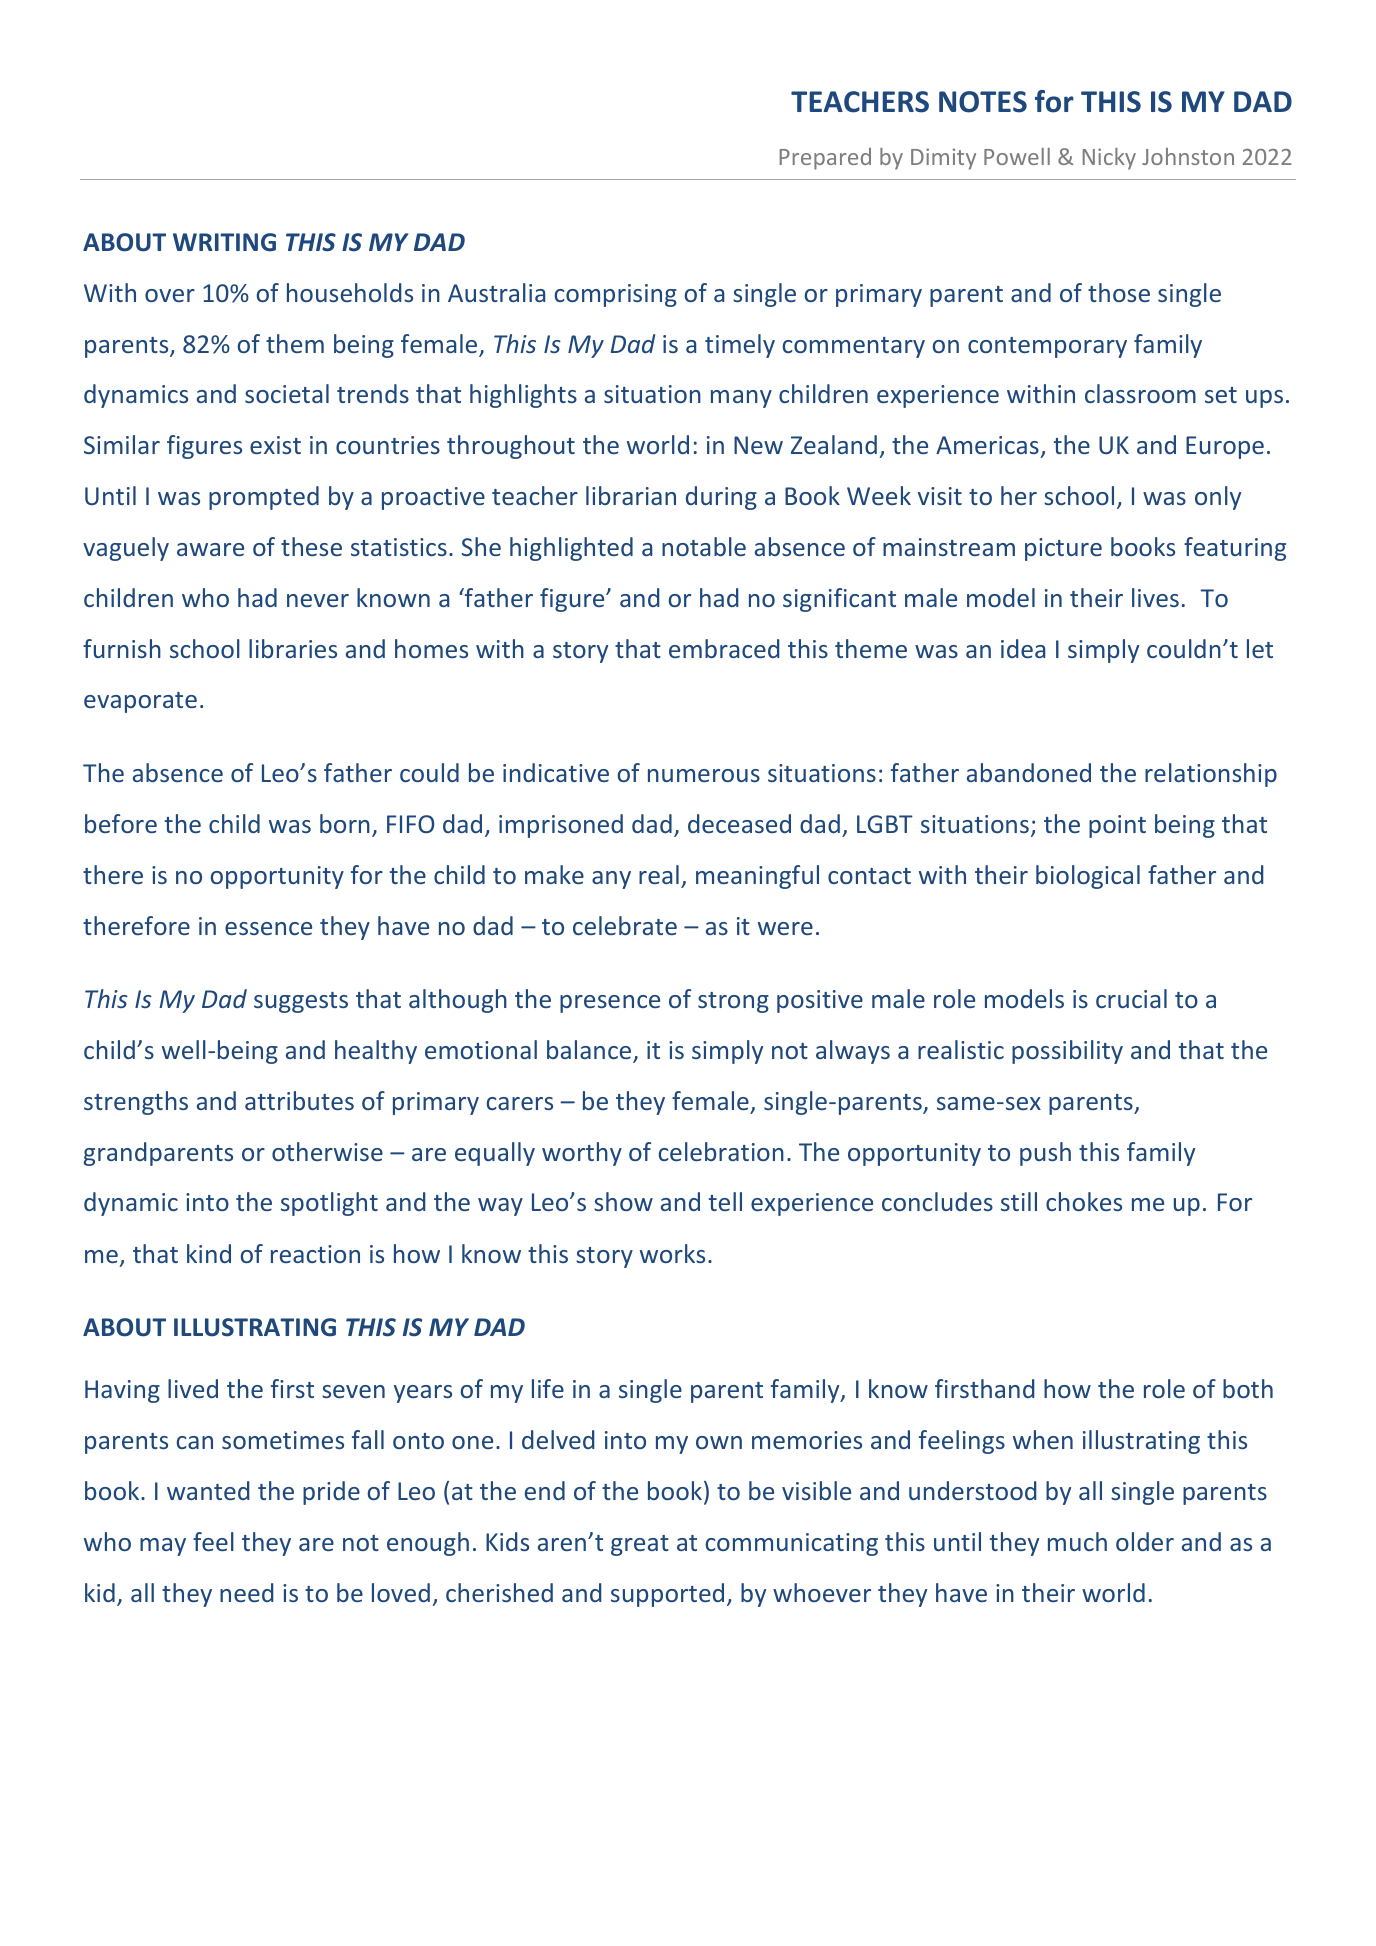 Image resolution: width=1376 pixels, height=1946 pixels. What do you see at coordinates (246, 1592) in the screenshot?
I see `need` at bounding box center [246, 1592].
